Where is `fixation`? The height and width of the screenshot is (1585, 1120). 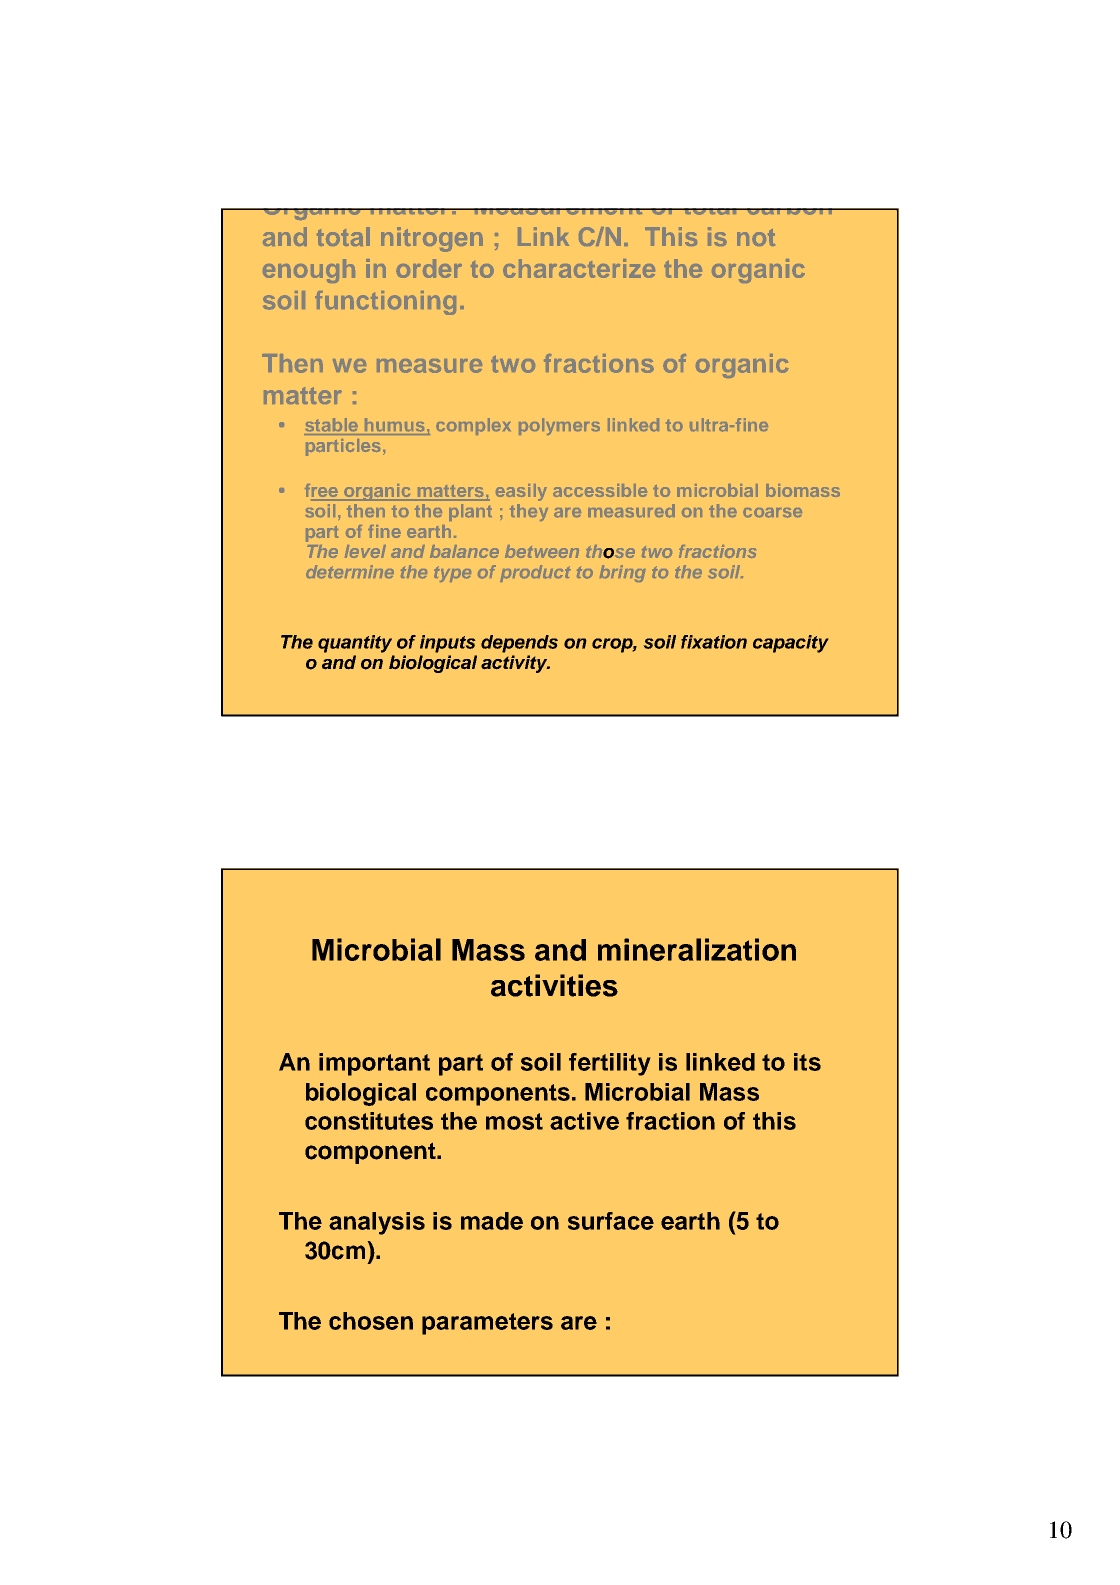 fixation is located at coordinates (714, 642).
